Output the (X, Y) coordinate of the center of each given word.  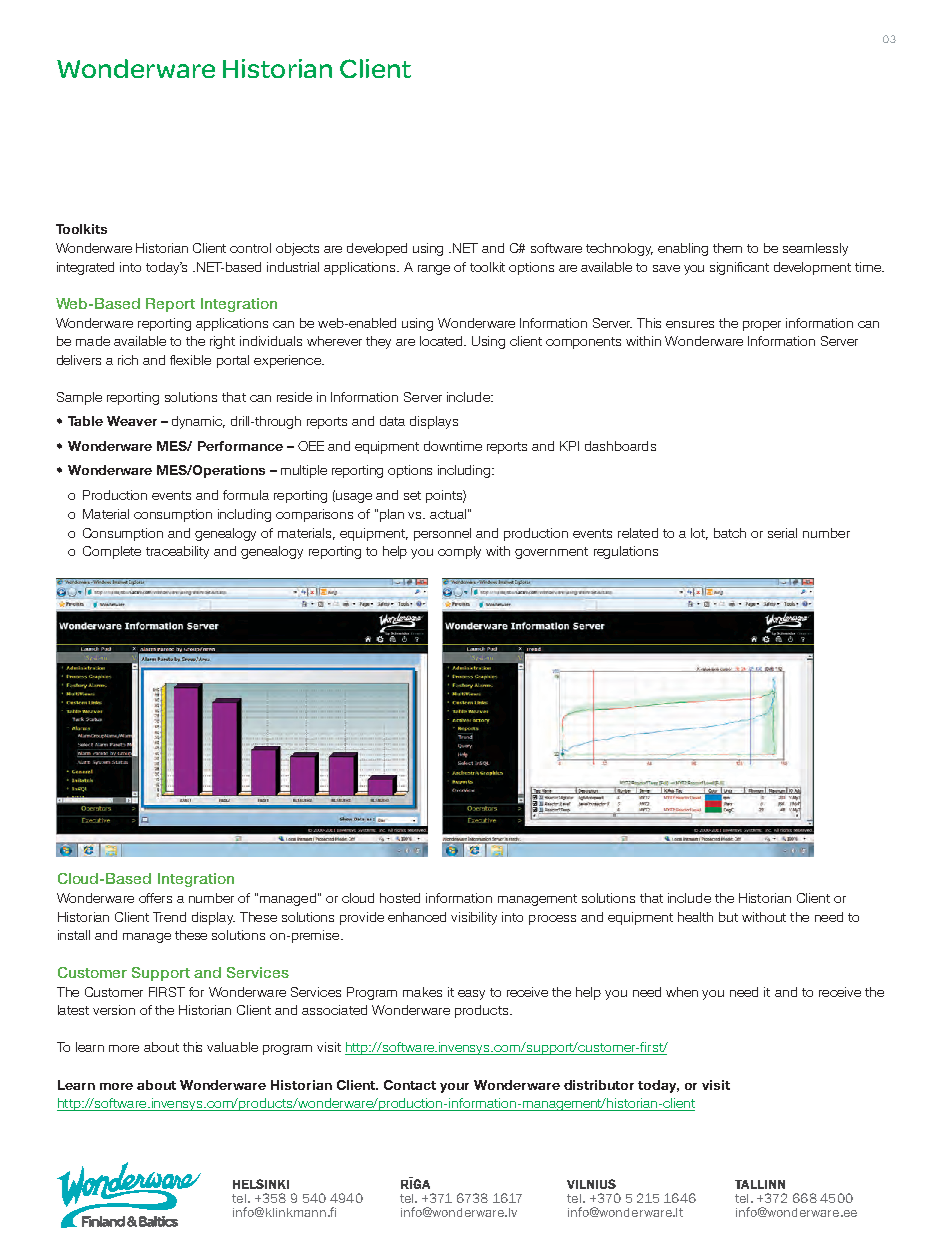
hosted (400, 898)
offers (155, 898)
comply (459, 552)
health (695, 917)
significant (739, 268)
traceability (177, 552)
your (454, 1088)
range (434, 270)
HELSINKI (261, 1184)
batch (730, 533)
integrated (85, 268)
